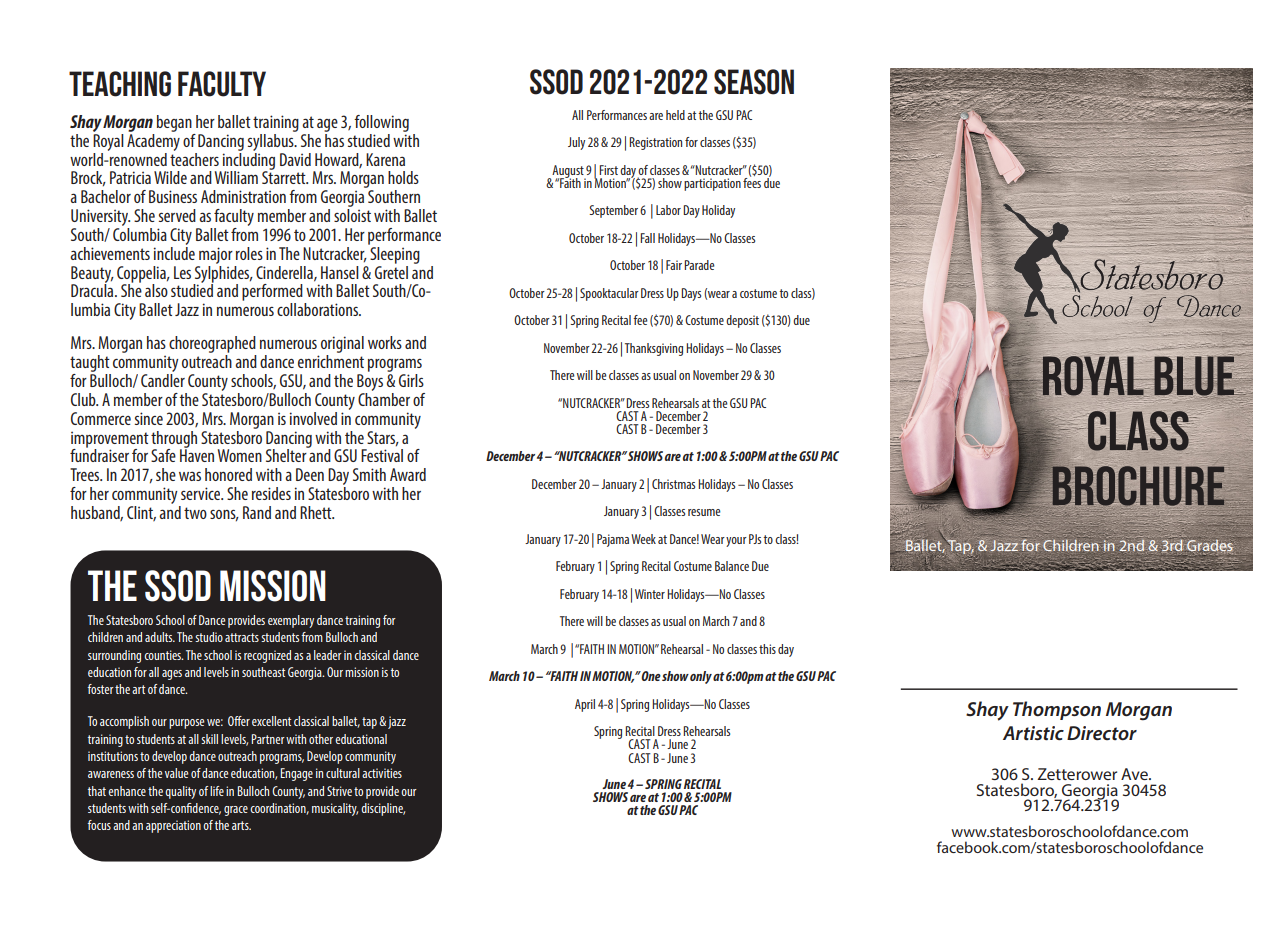 Image resolution: width=1288 pixels, height=931 pixels. What do you see at coordinates (240, 455) in the screenshot?
I see `Women` at bounding box center [240, 455].
